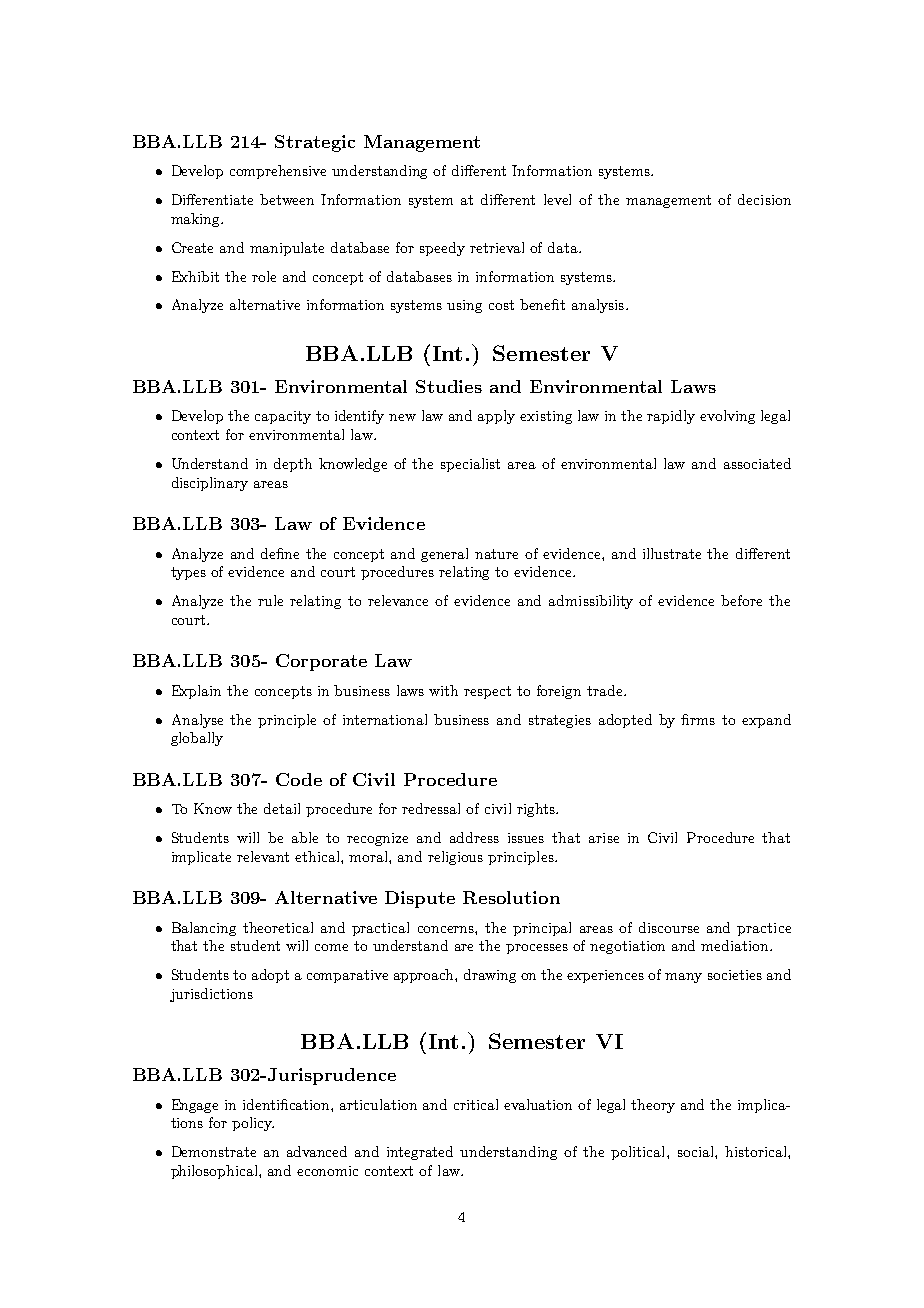 The height and width of the page is (1308, 924). What do you see at coordinates (671, 417) in the page?
I see `rapidly` at bounding box center [671, 417].
